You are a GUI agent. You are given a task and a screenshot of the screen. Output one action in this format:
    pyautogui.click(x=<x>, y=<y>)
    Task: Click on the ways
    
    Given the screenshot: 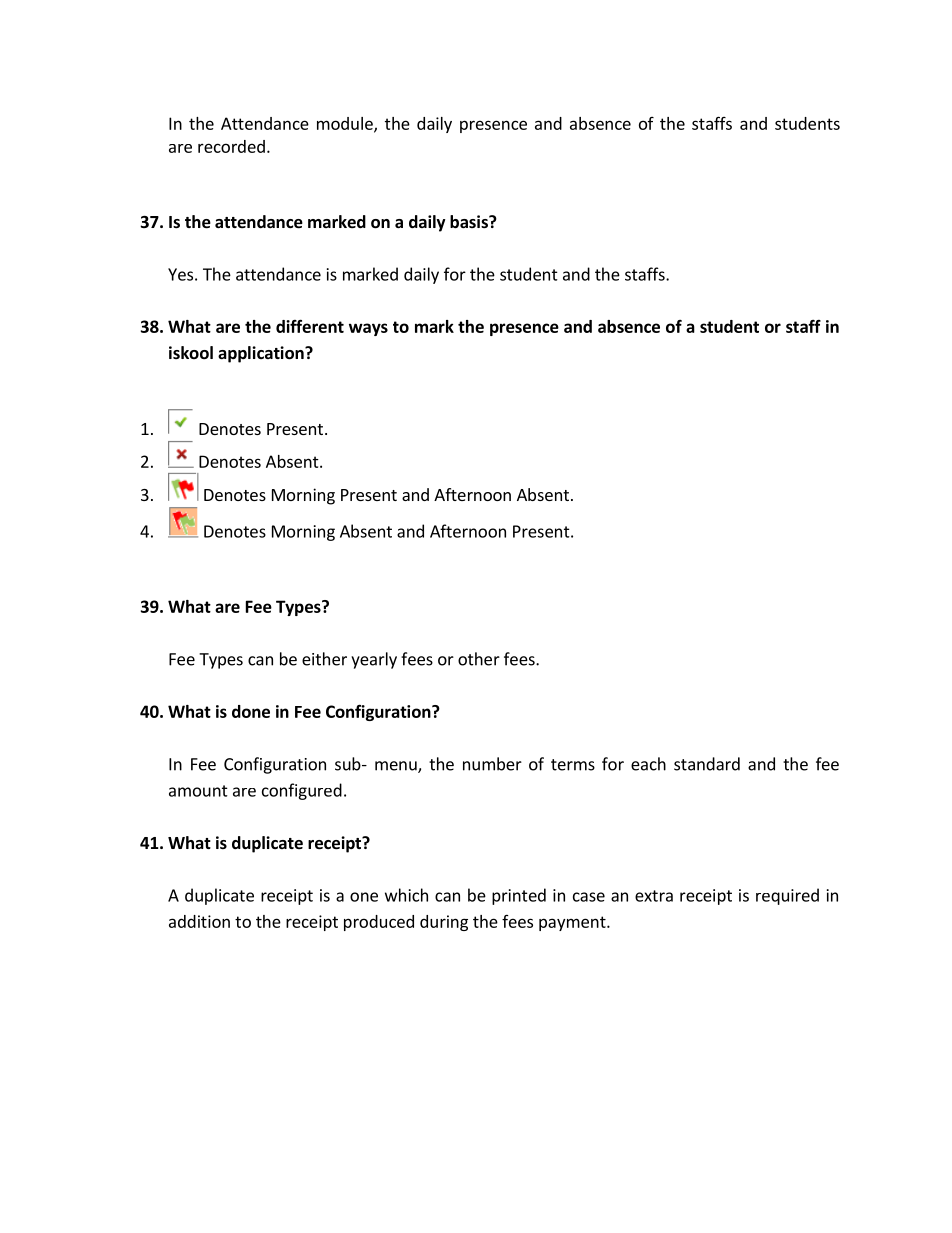 What is the action you would take?
    pyautogui.click(x=368, y=329)
